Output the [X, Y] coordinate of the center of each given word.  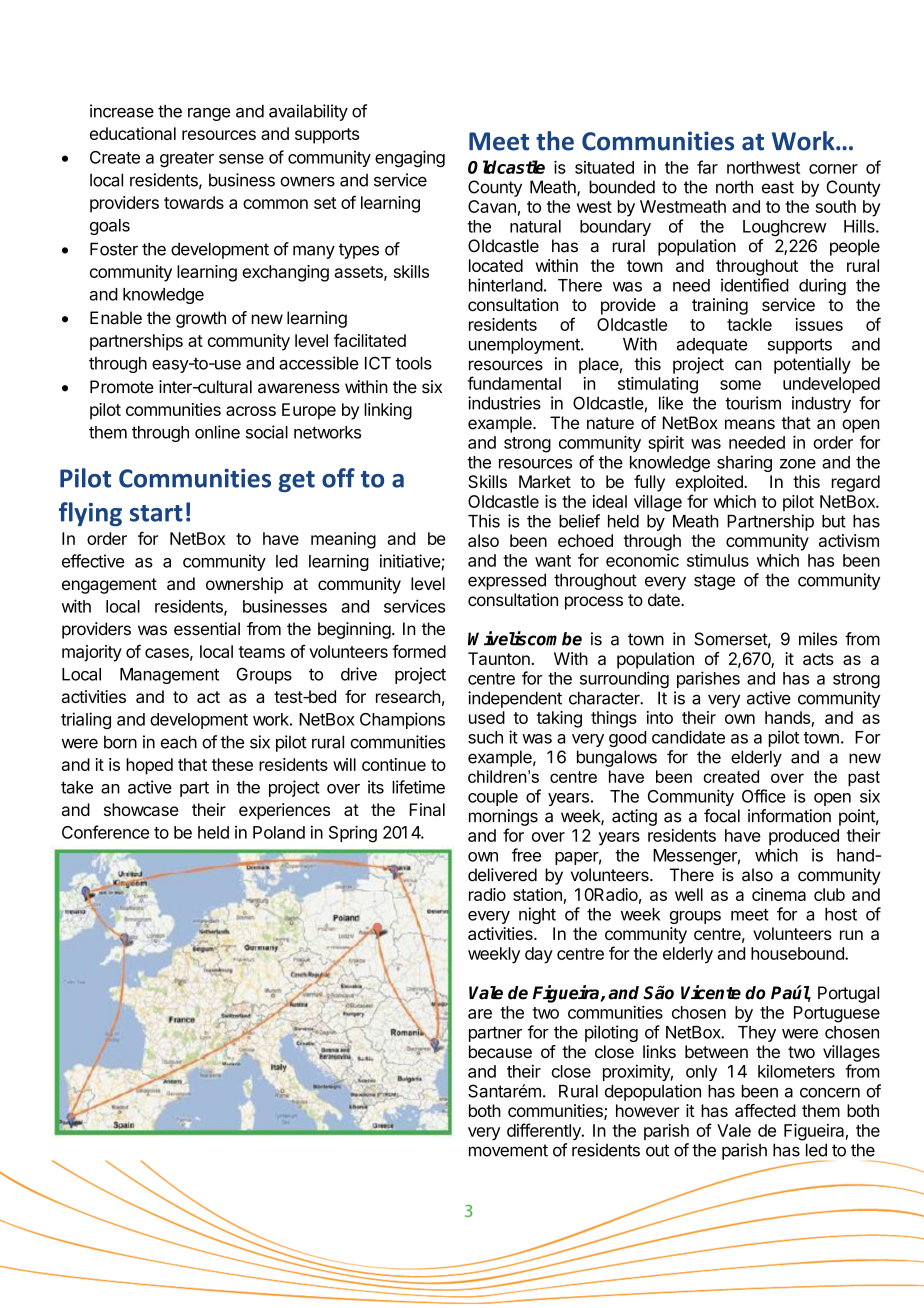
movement [508, 1150]
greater [187, 159]
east [778, 187]
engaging [410, 158]
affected [765, 1110]
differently [545, 1132]
